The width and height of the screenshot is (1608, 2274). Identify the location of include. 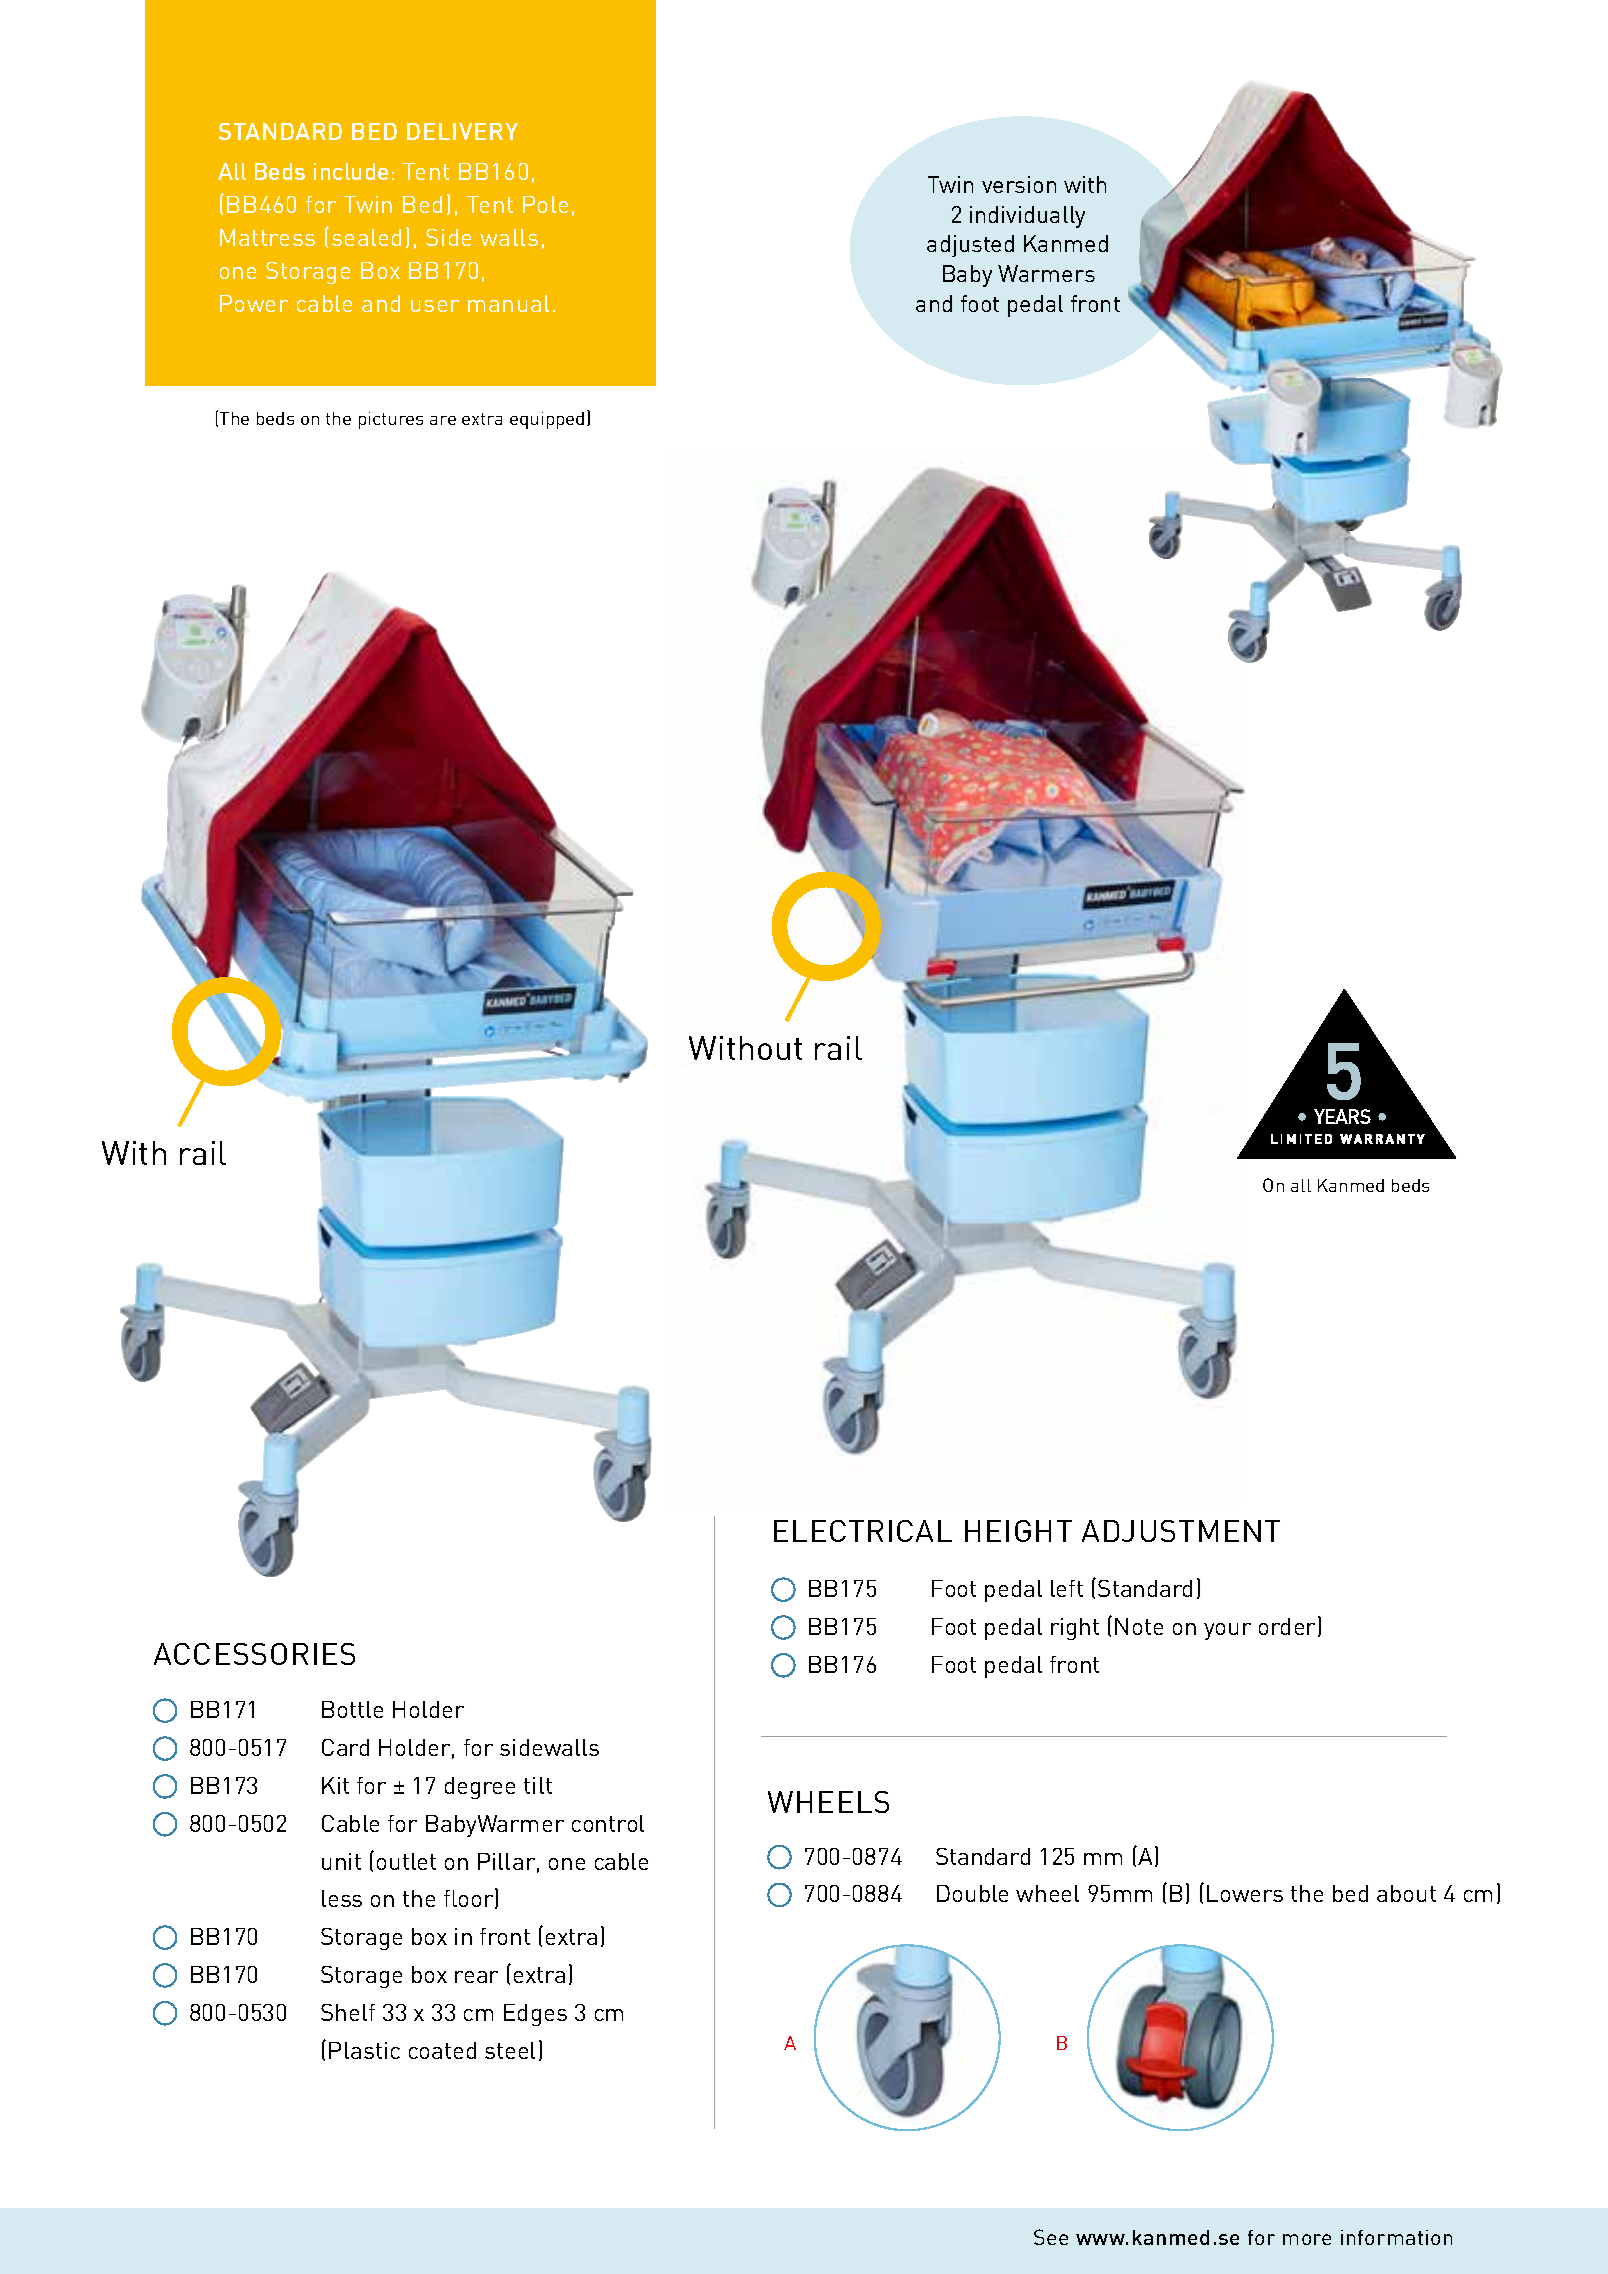
(351, 171).
